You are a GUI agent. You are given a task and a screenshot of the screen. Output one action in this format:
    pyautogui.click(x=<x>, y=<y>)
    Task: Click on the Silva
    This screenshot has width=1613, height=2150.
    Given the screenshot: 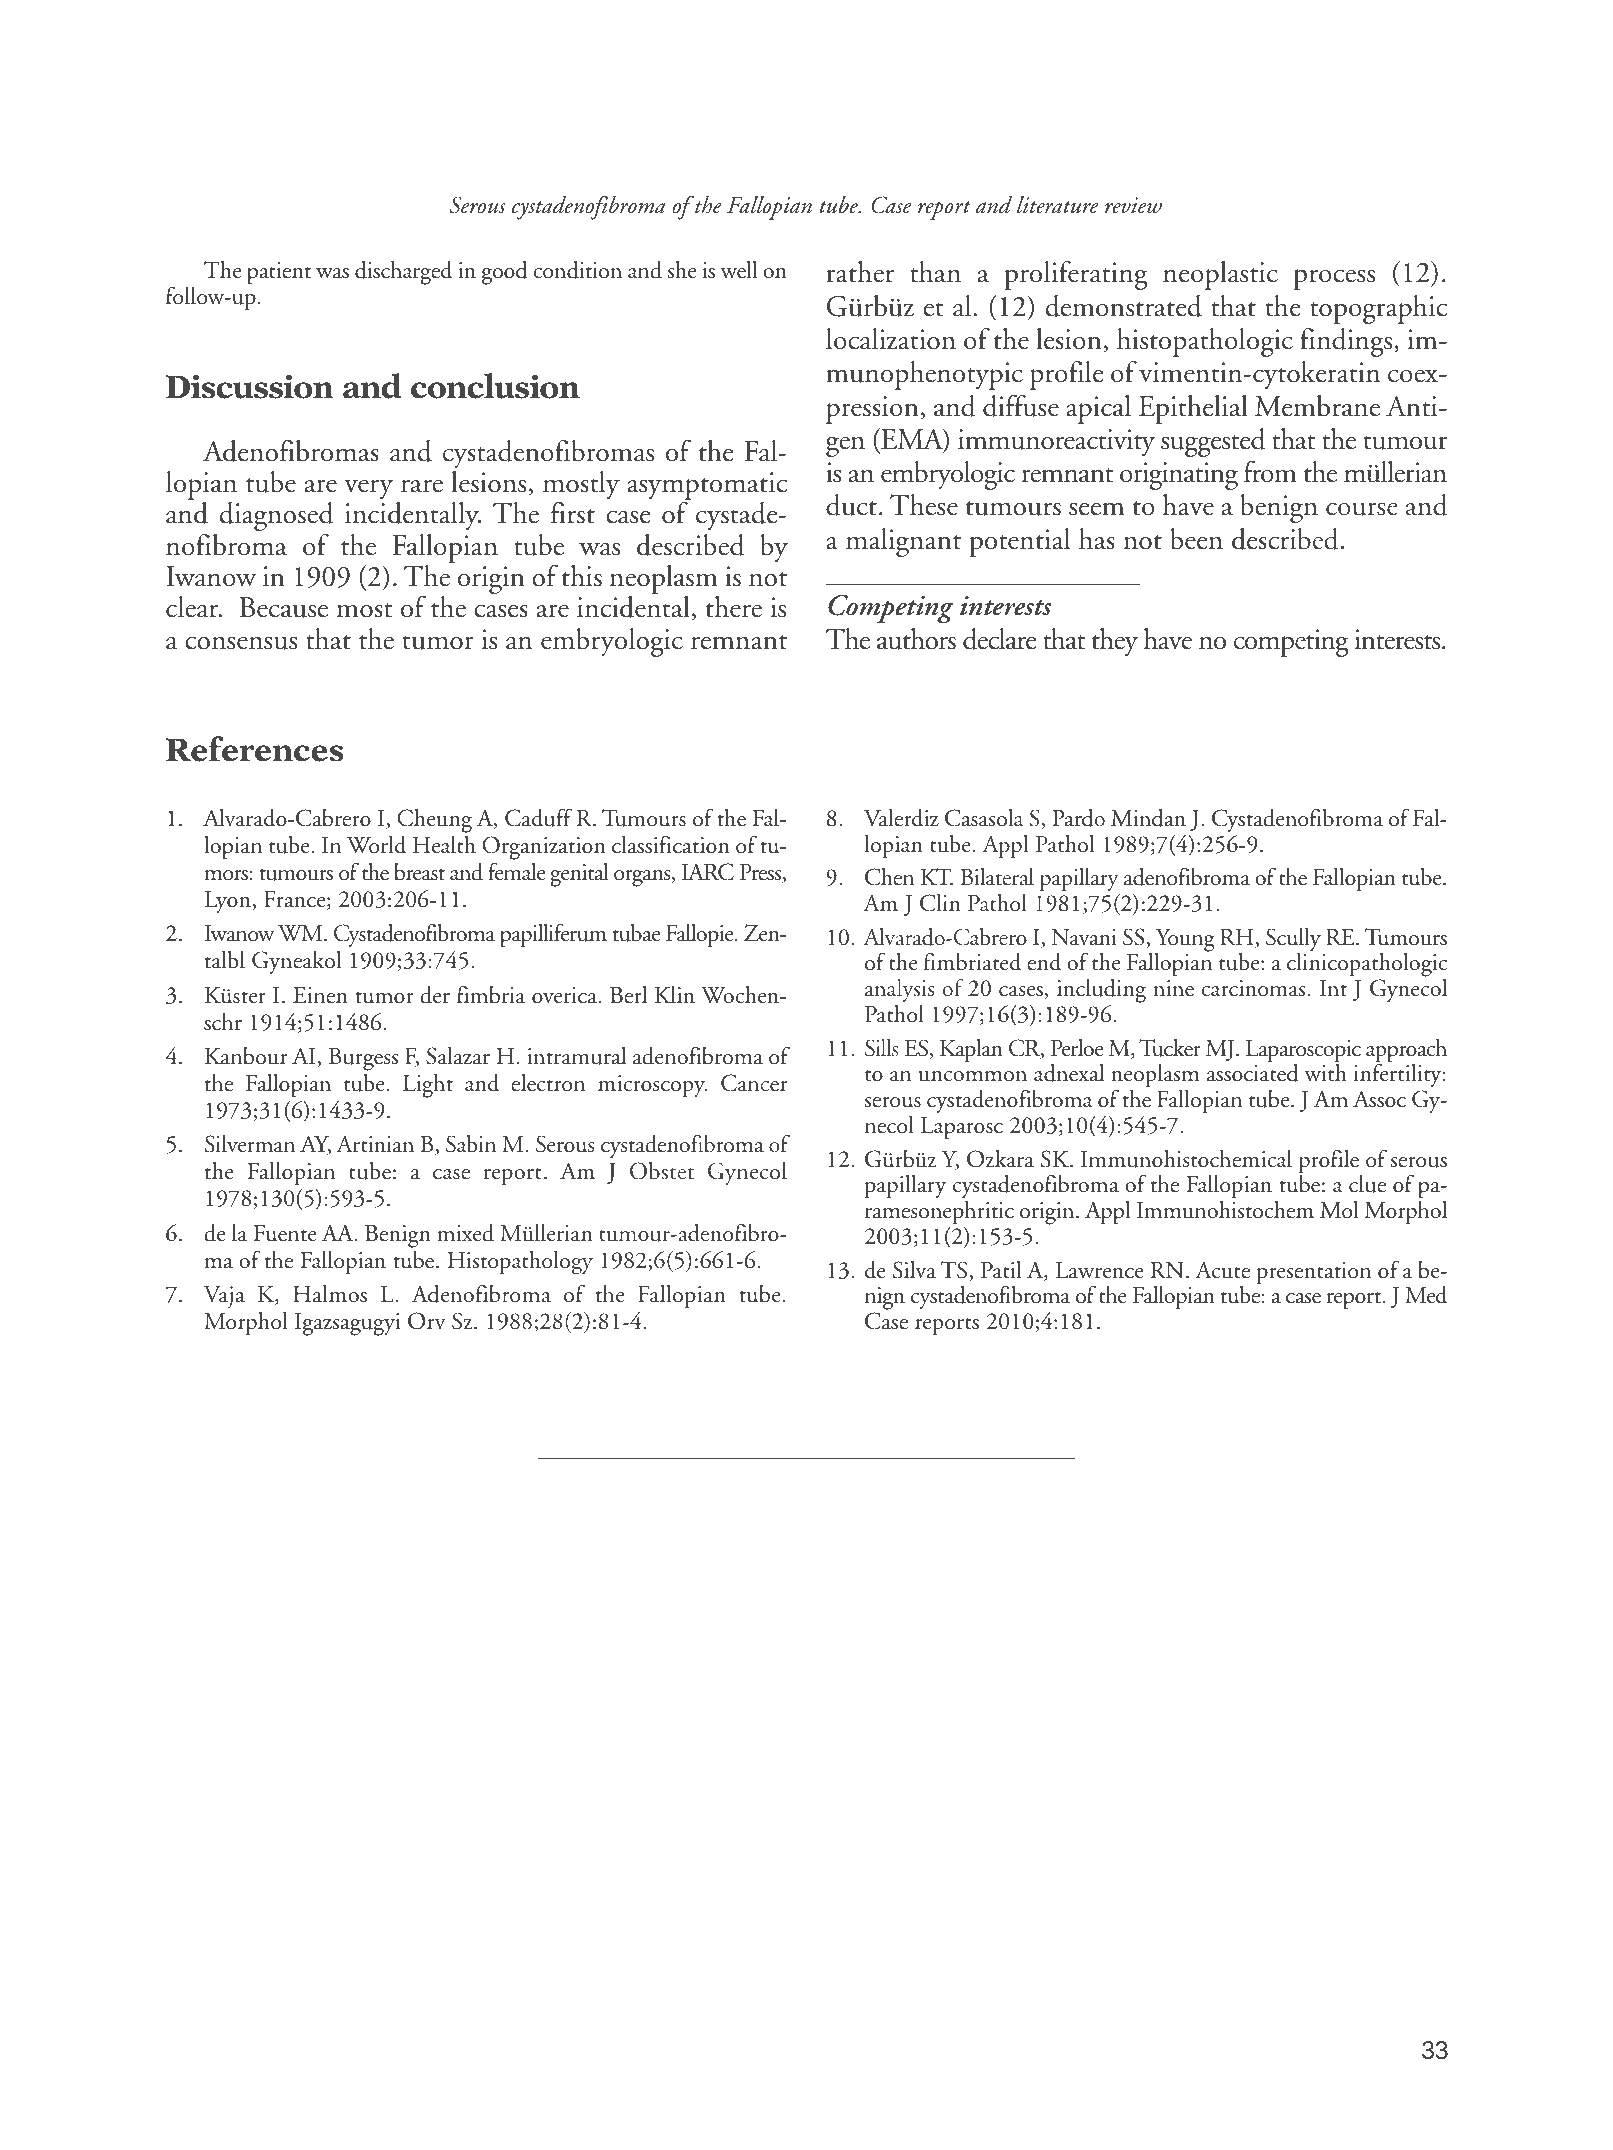 What is the action you would take?
    pyautogui.click(x=914, y=1270)
